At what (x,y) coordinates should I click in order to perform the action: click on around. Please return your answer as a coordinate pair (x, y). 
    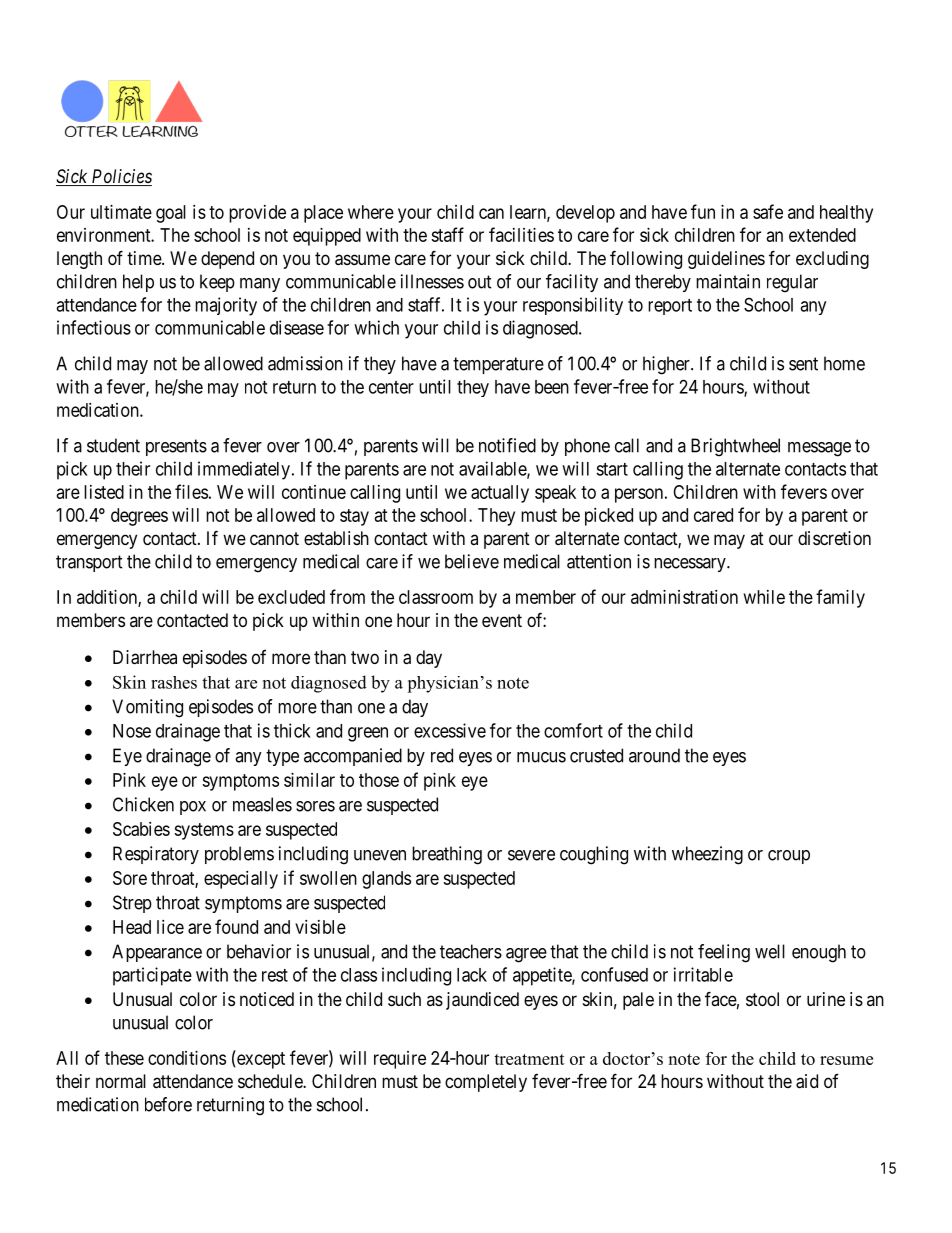
    Looking at the image, I should click on (654, 755).
